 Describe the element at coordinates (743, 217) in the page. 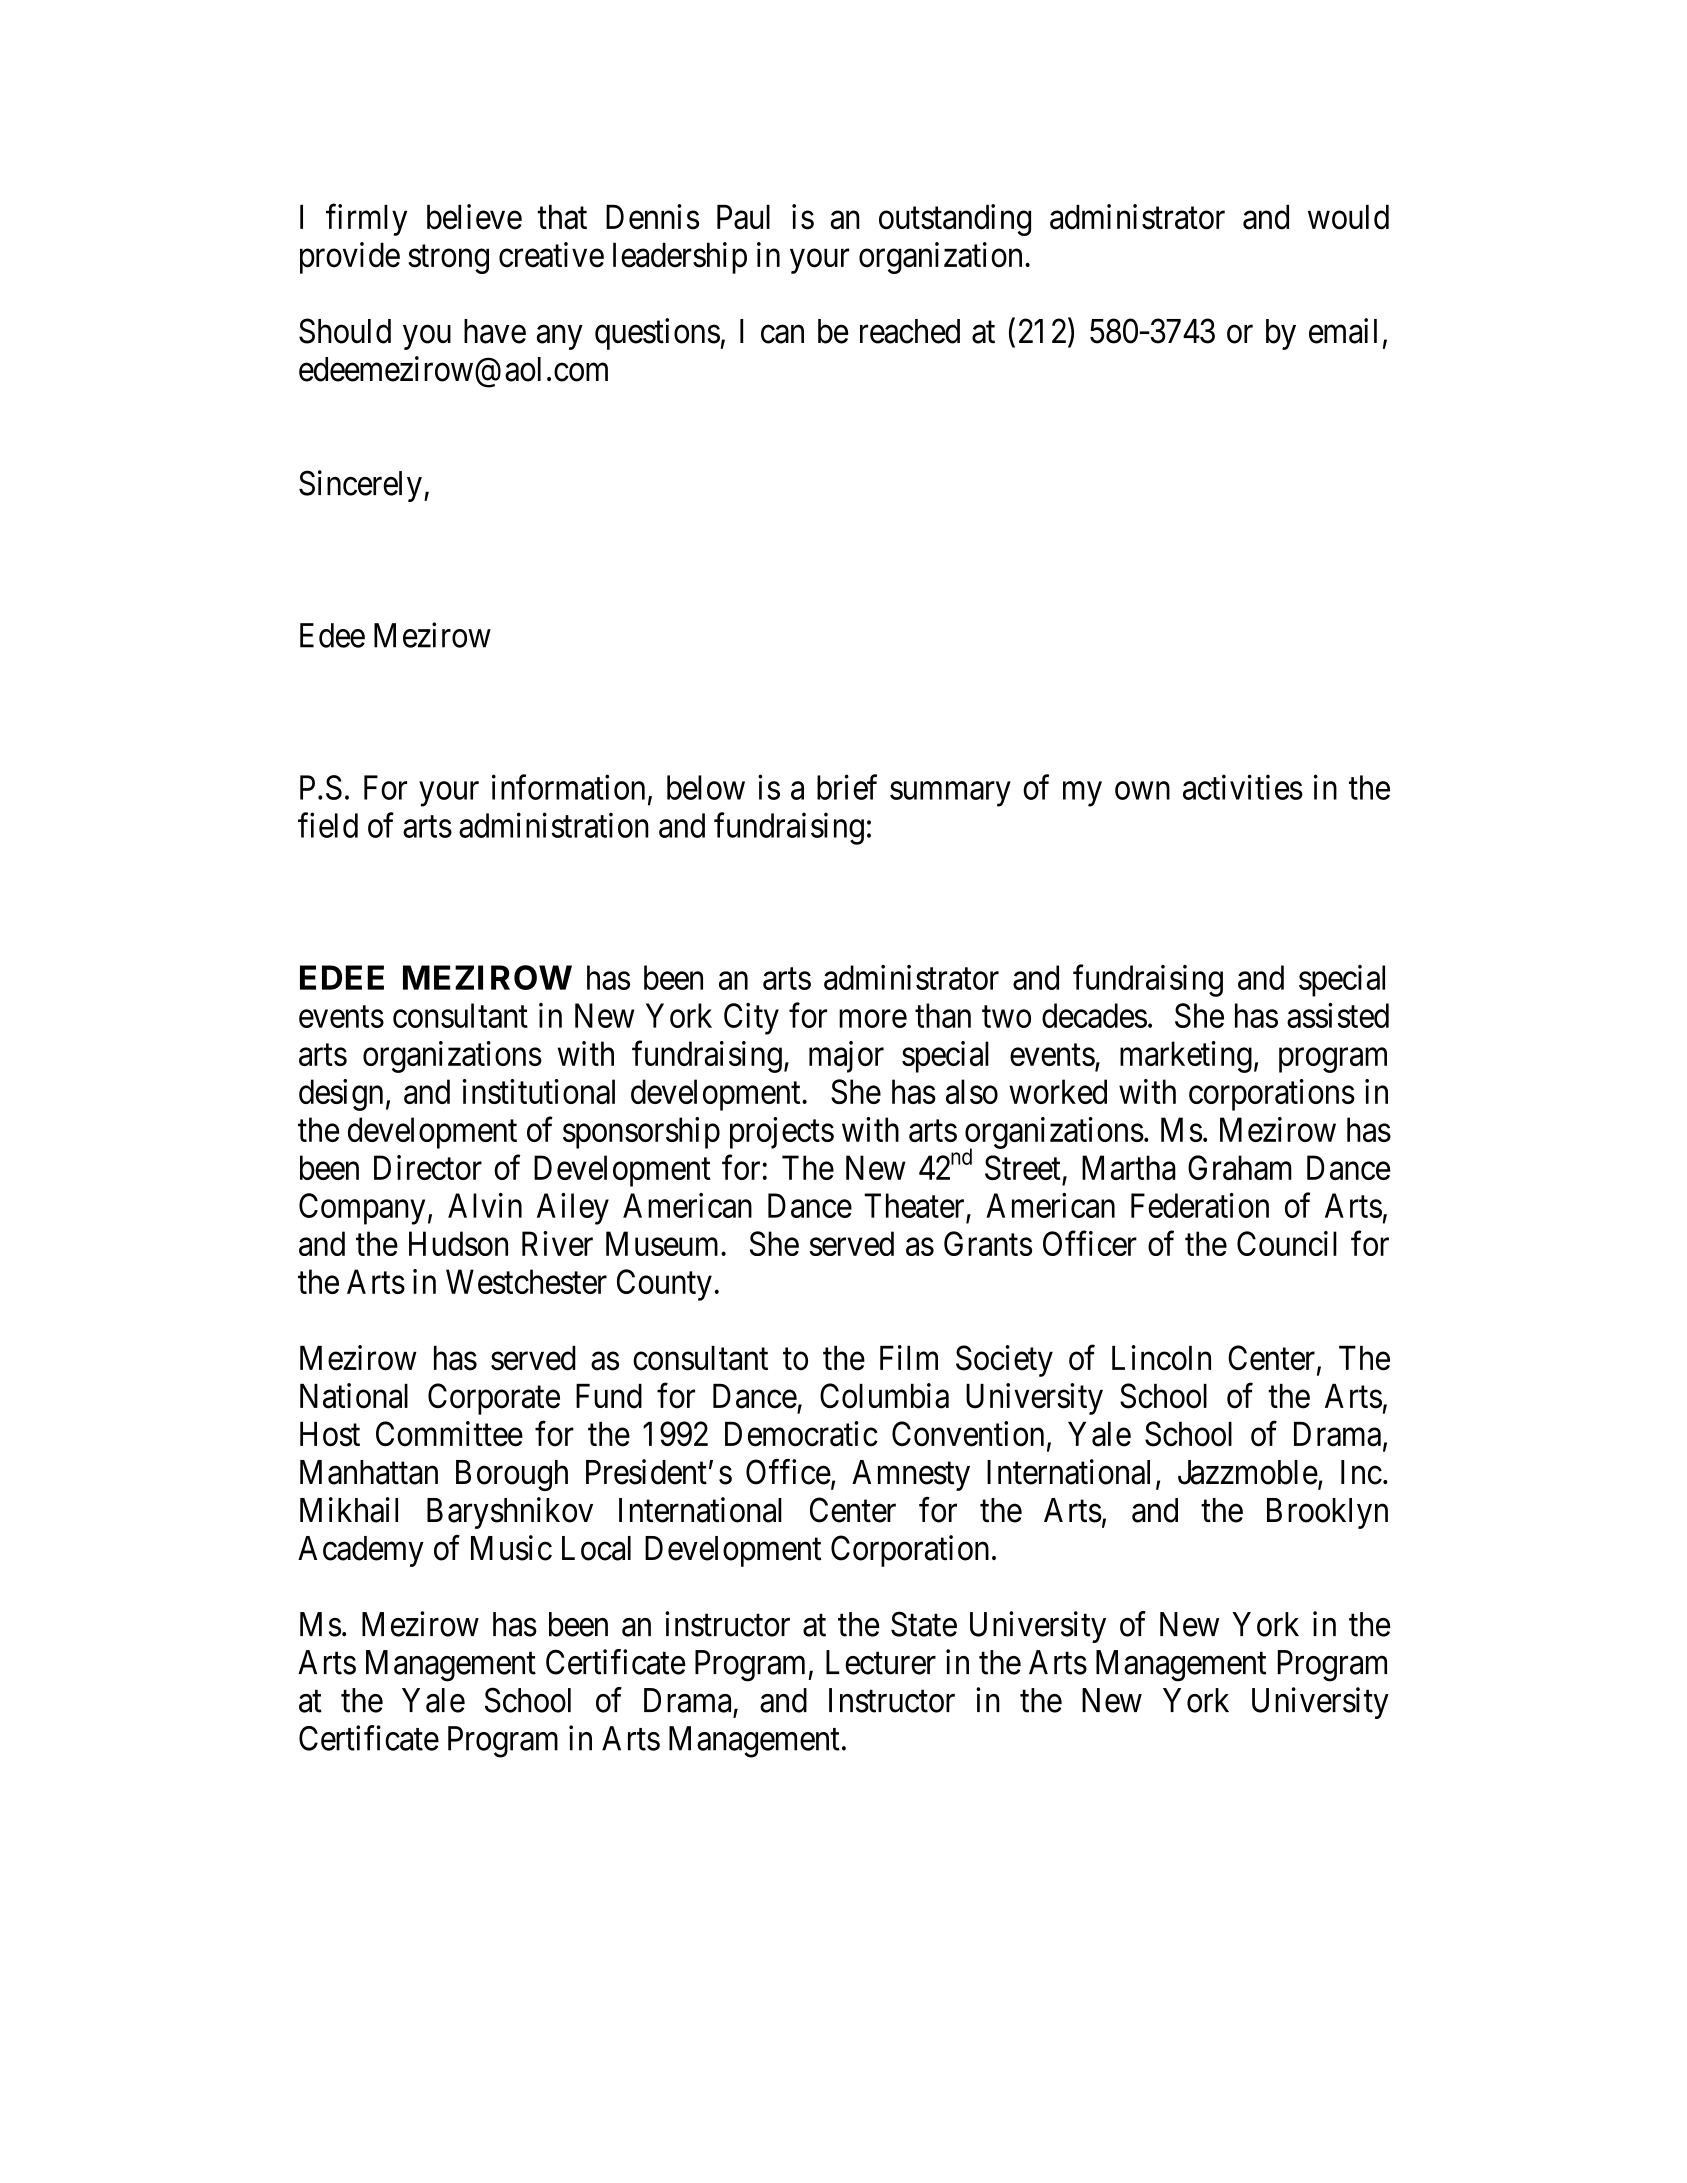

I see `Paul` at that location.
